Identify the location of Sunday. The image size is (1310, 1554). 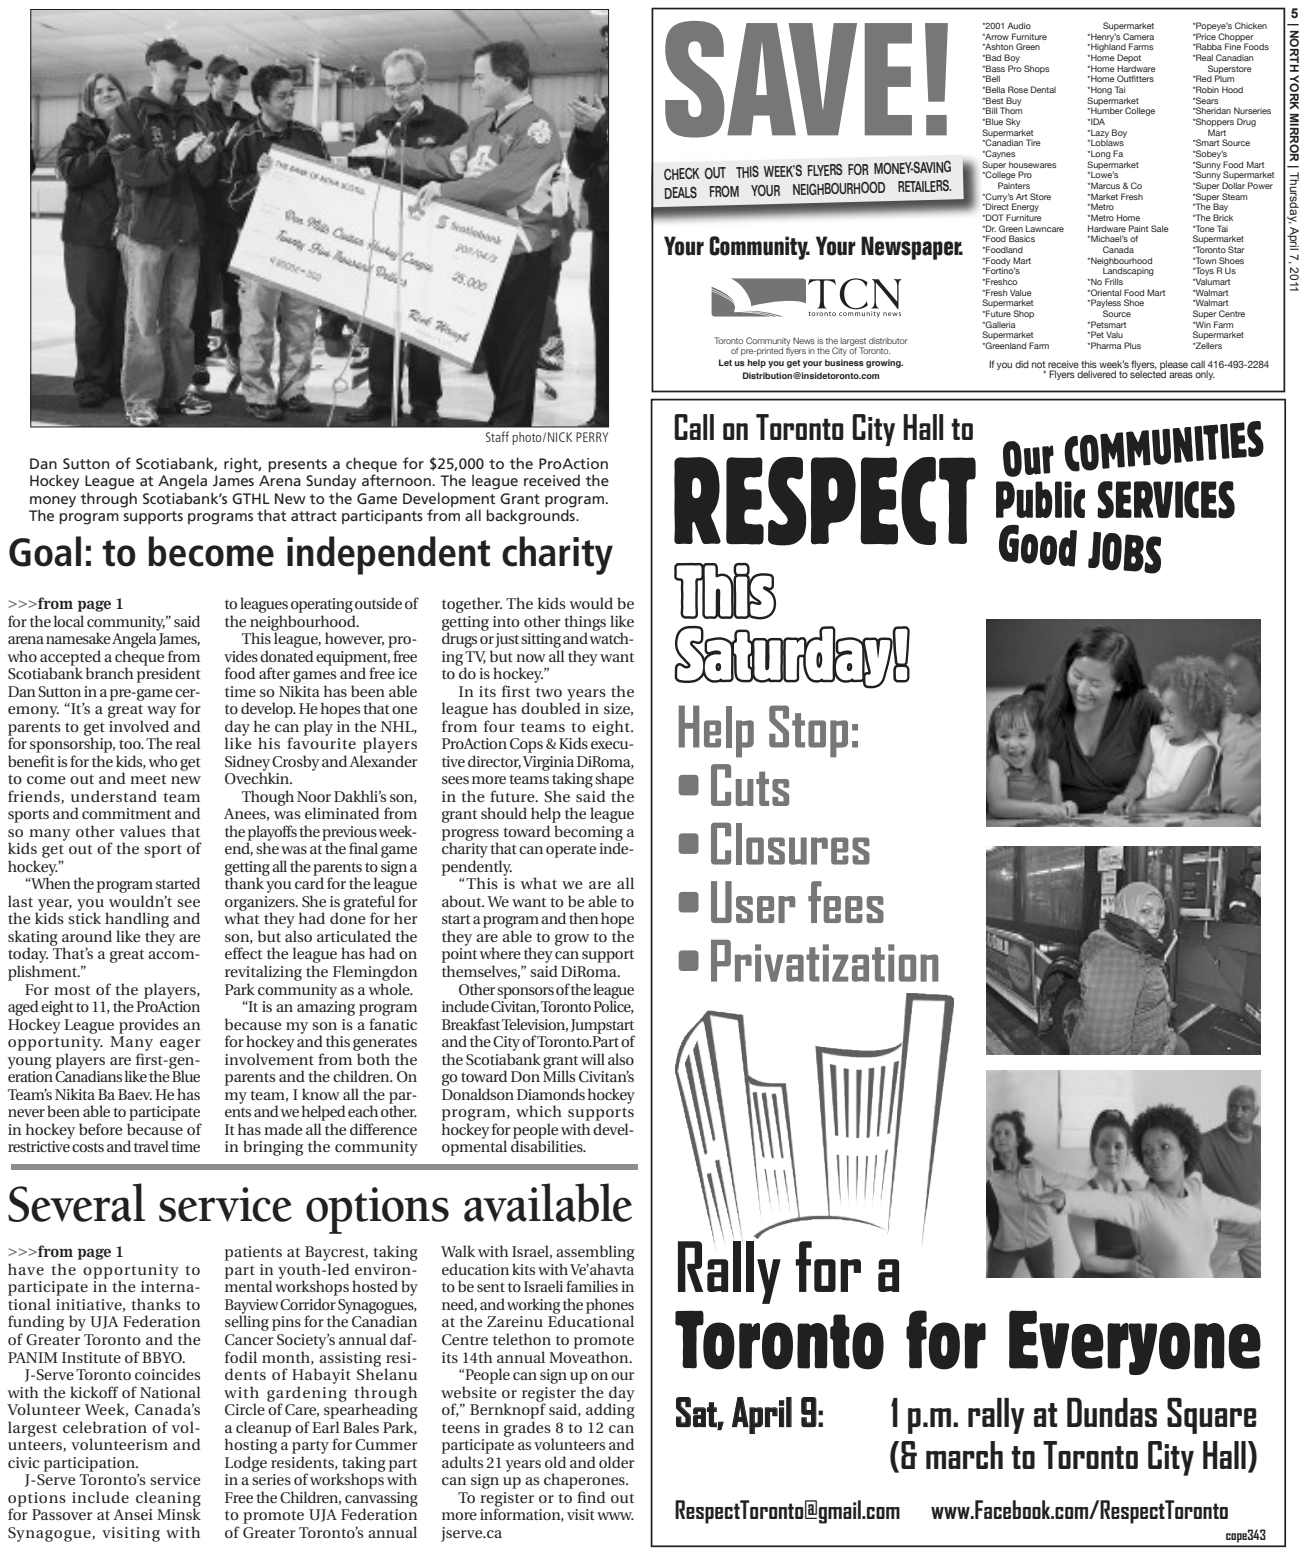
(331, 482).
